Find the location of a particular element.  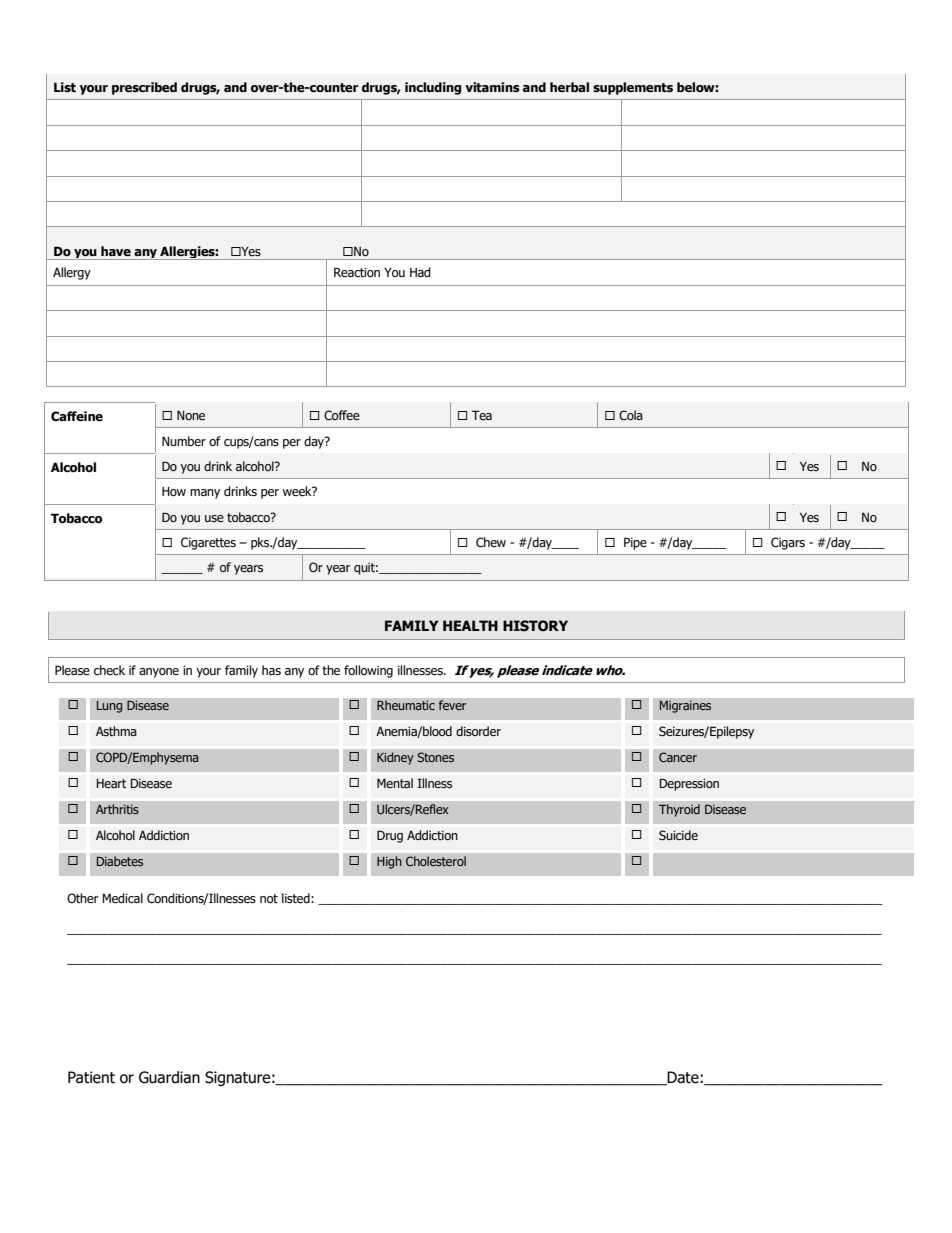

Mental is located at coordinates (395, 783).
